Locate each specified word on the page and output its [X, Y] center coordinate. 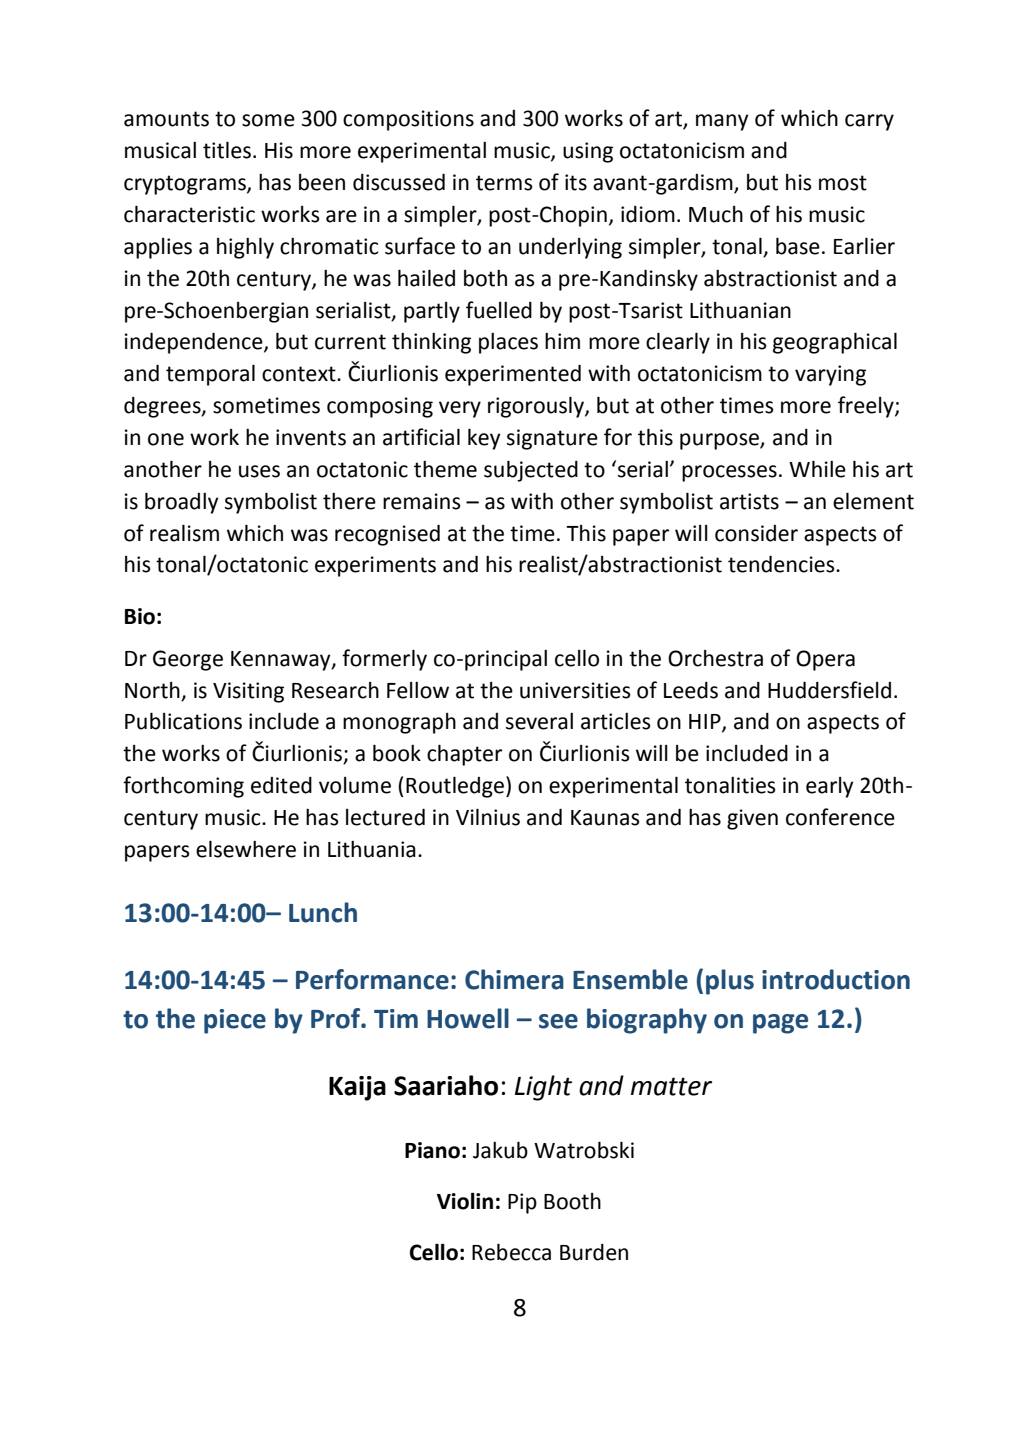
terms [504, 183]
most [843, 183]
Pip [522, 1203]
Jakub [500, 1150]
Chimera [514, 979]
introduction [836, 979]
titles [227, 150]
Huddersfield [829, 690]
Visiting [248, 692]
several [539, 721]
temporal [210, 375]
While [817, 469]
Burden [594, 1252]
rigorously [537, 407]
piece [235, 1021]
